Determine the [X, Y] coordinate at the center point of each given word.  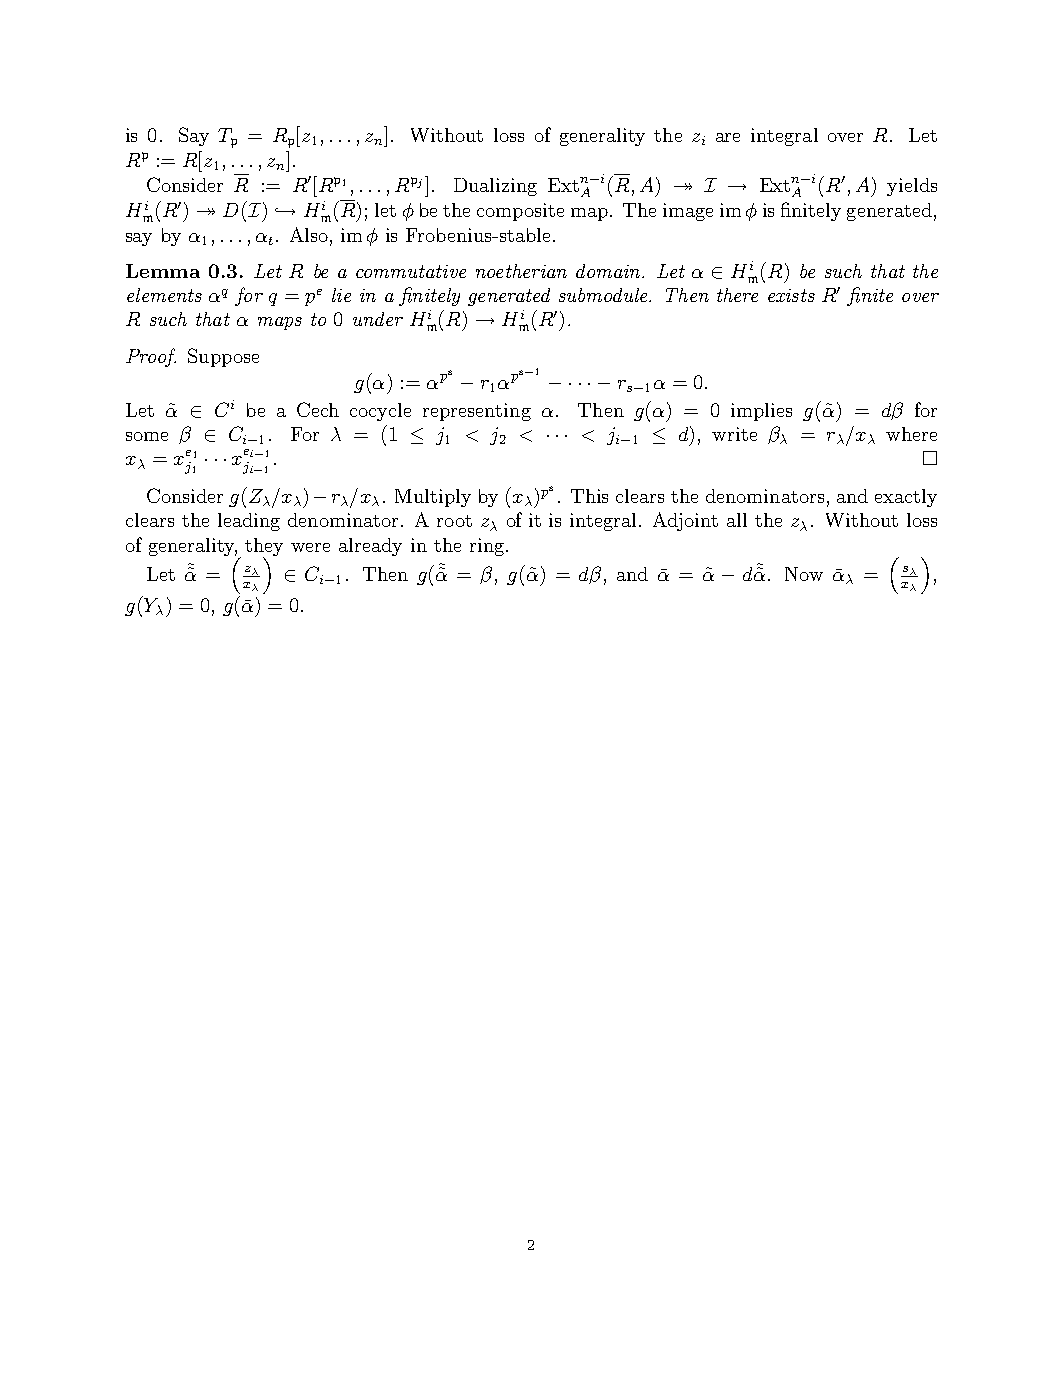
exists [791, 295]
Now [804, 574]
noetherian [521, 271]
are [728, 137]
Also [309, 234]
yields [912, 187]
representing [477, 412]
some [147, 436]
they [264, 548]
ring [487, 547]
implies [761, 412]
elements [164, 295]
